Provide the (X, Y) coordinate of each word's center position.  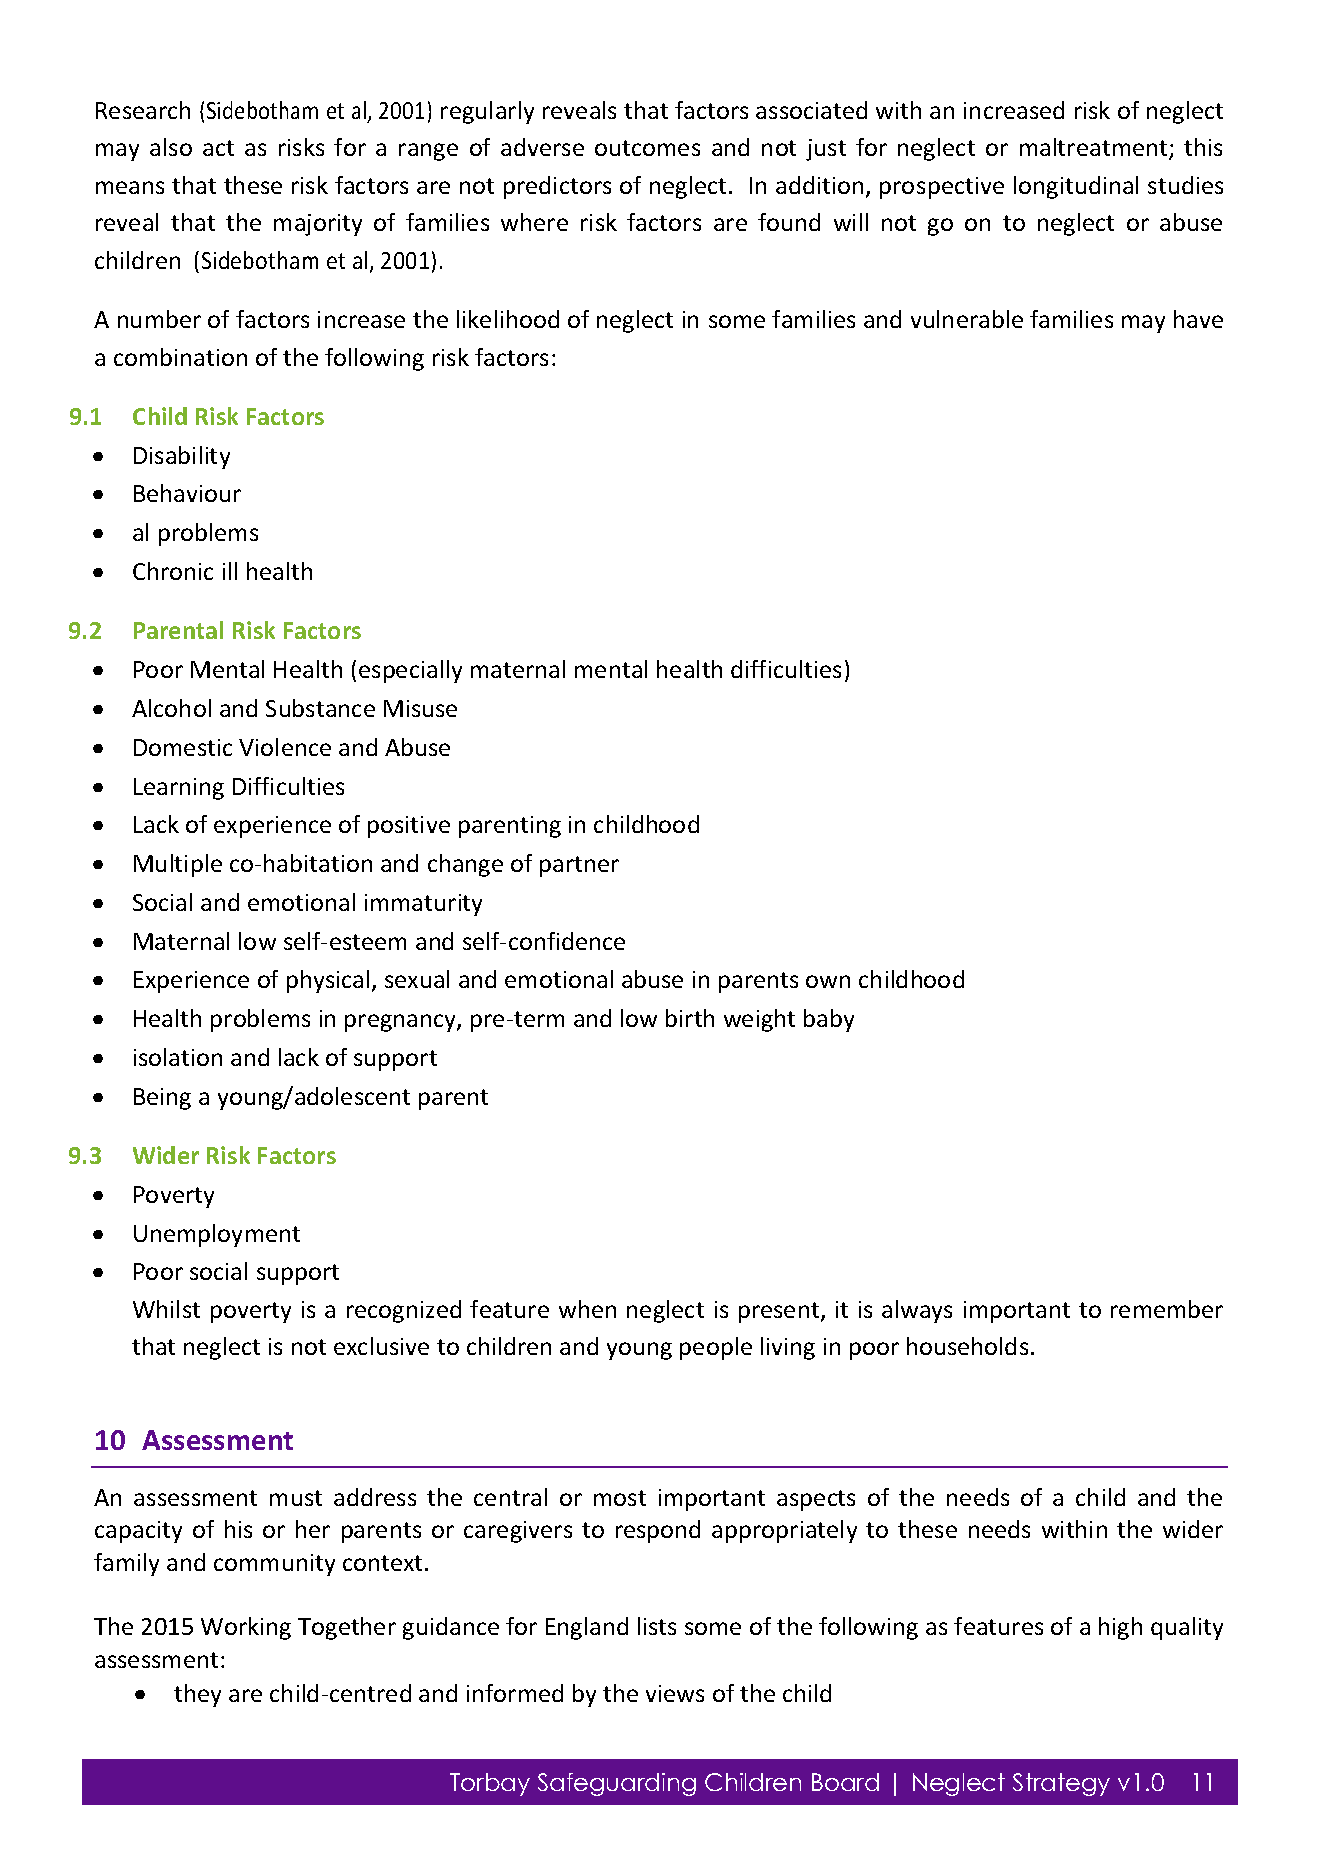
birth (690, 1018)
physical (328, 981)
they (197, 1695)
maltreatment (1095, 149)
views (675, 1693)
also (171, 147)
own (828, 981)
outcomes (647, 148)
